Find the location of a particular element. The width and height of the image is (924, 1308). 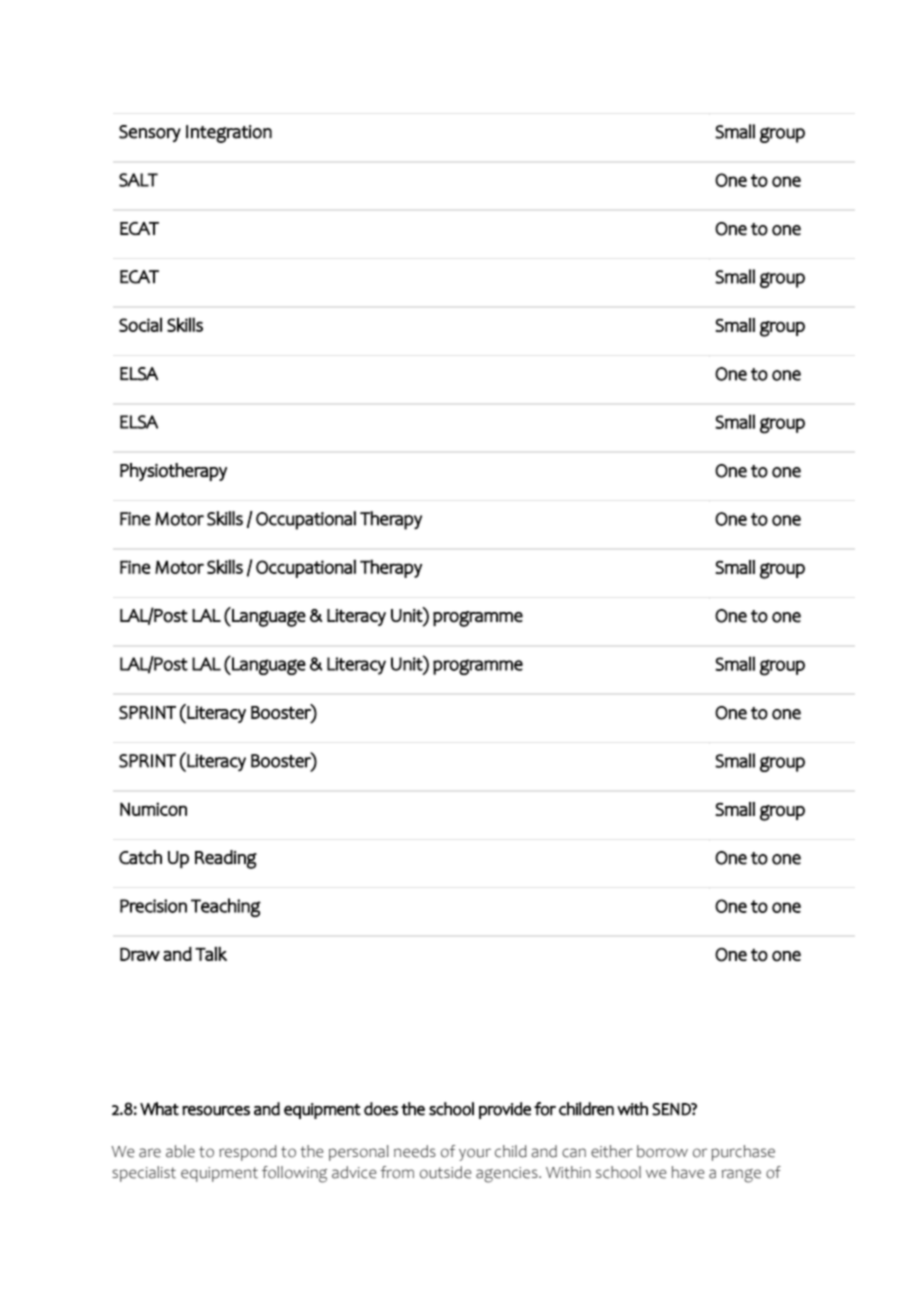

needs is located at coordinates (415, 1151).
